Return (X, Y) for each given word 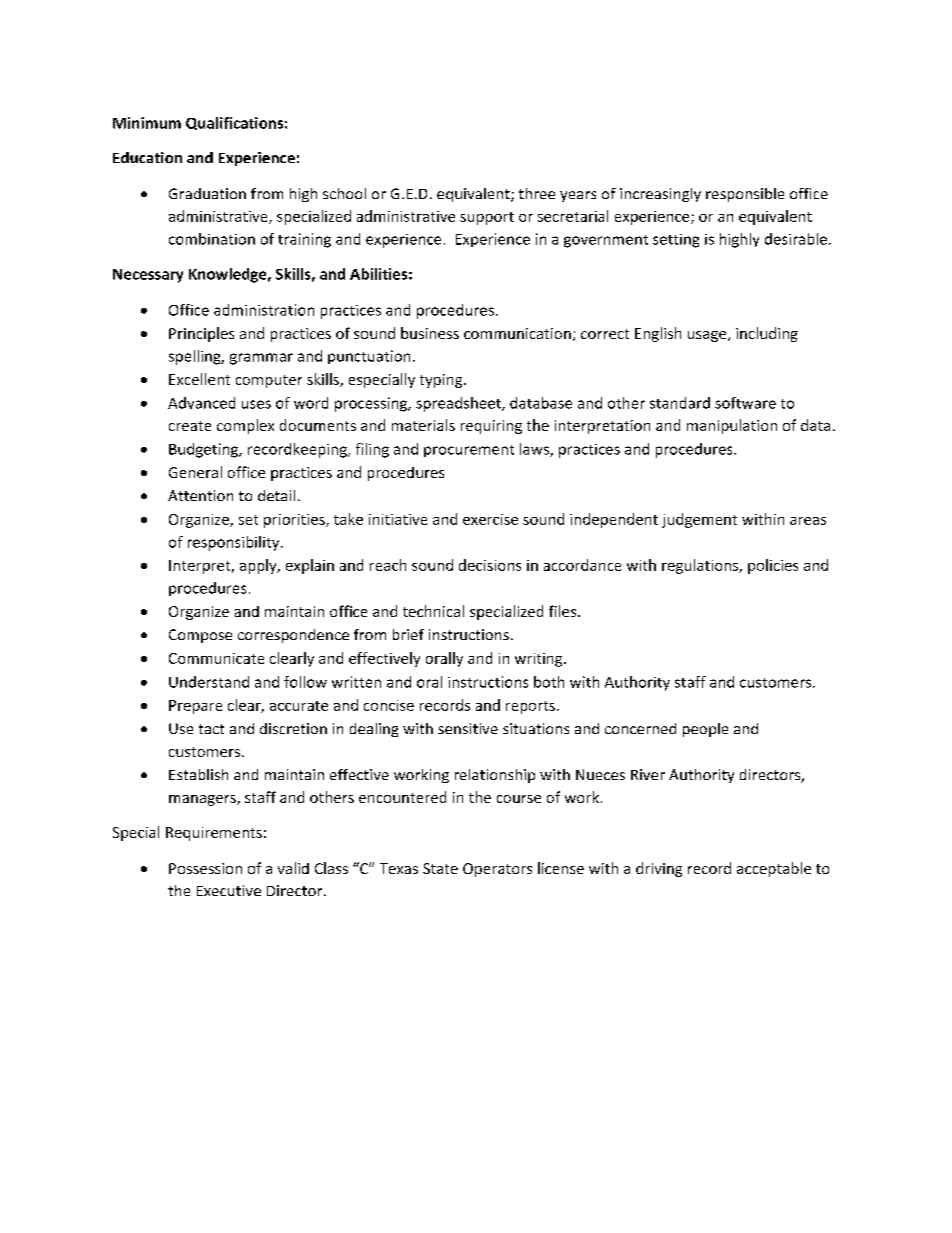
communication (517, 333)
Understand (209, 682)
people (705, 730)
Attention (200, 495)
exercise (490, 519)
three (537, 193)
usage (708, 336)
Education (147, 157)
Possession (205, 868)
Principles (201, 334)
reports (530, 707)
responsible (745, 195)
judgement (699, 520)
